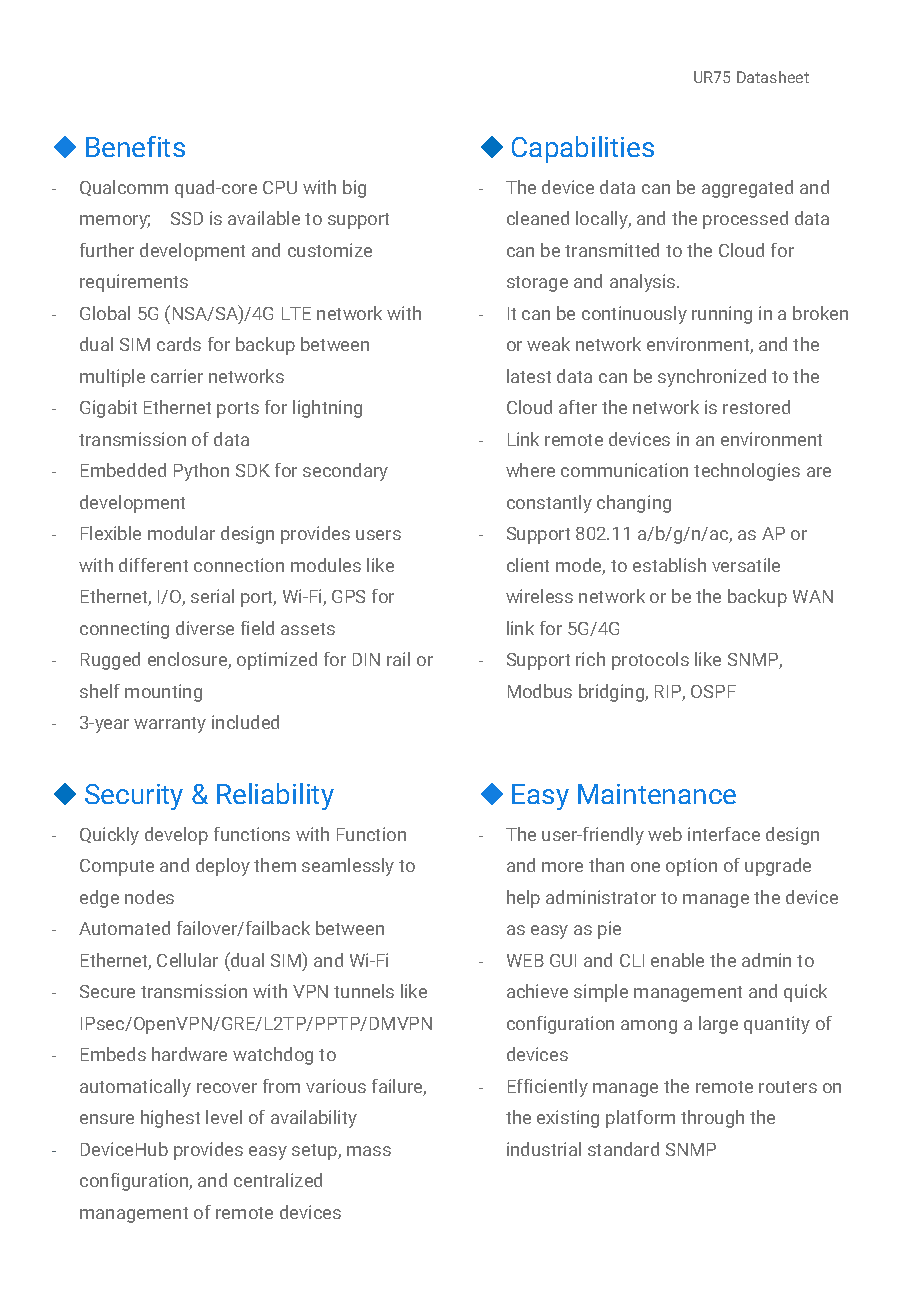  What do you see at coordinates (187, 218) in the document?
I see `SSD` at bounding box center [187, 218].
